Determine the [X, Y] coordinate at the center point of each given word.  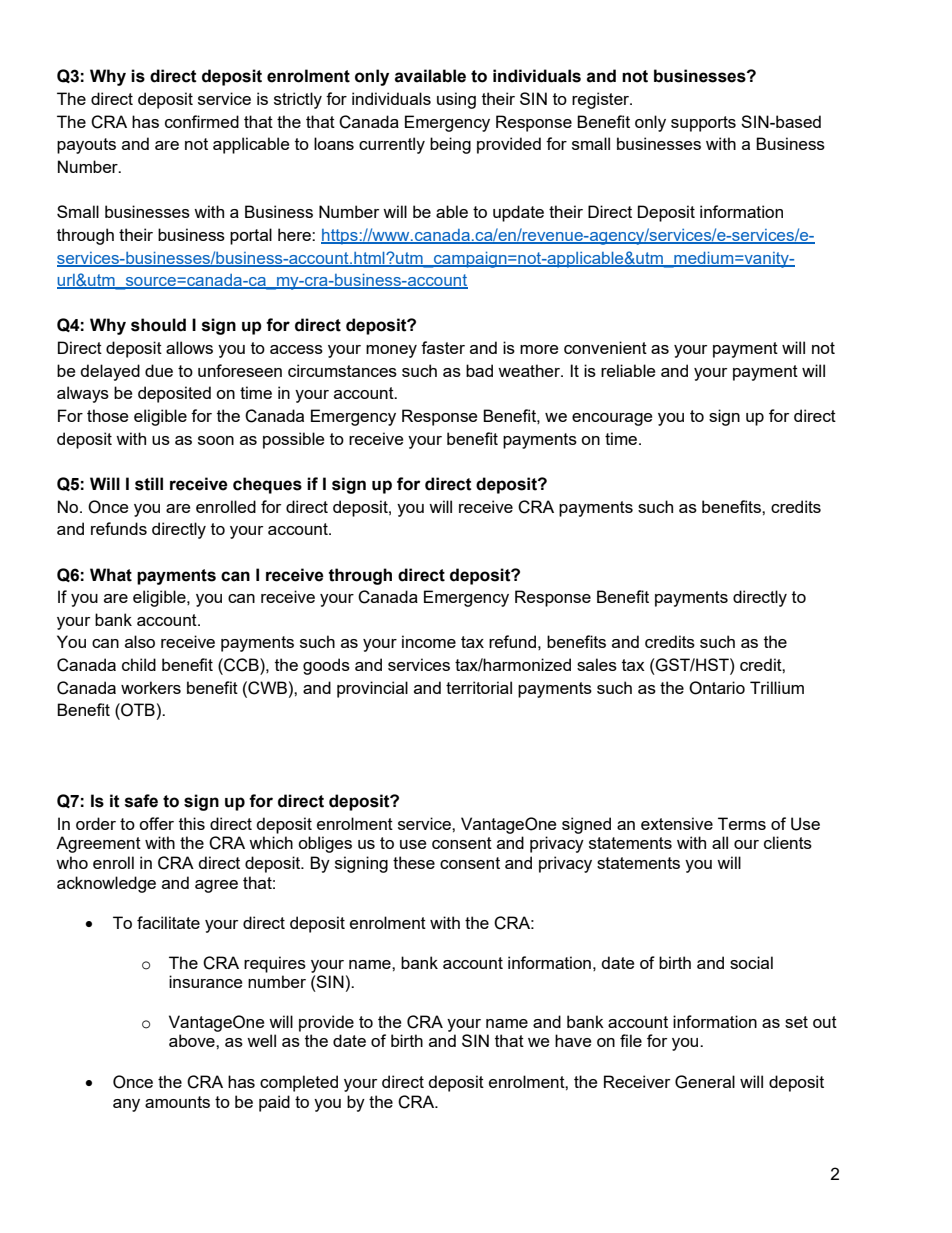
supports [703, 124]
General [705, 1082]
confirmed [202, 121]
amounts [177, 1102]
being [450, 145]
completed [299, 1083]
